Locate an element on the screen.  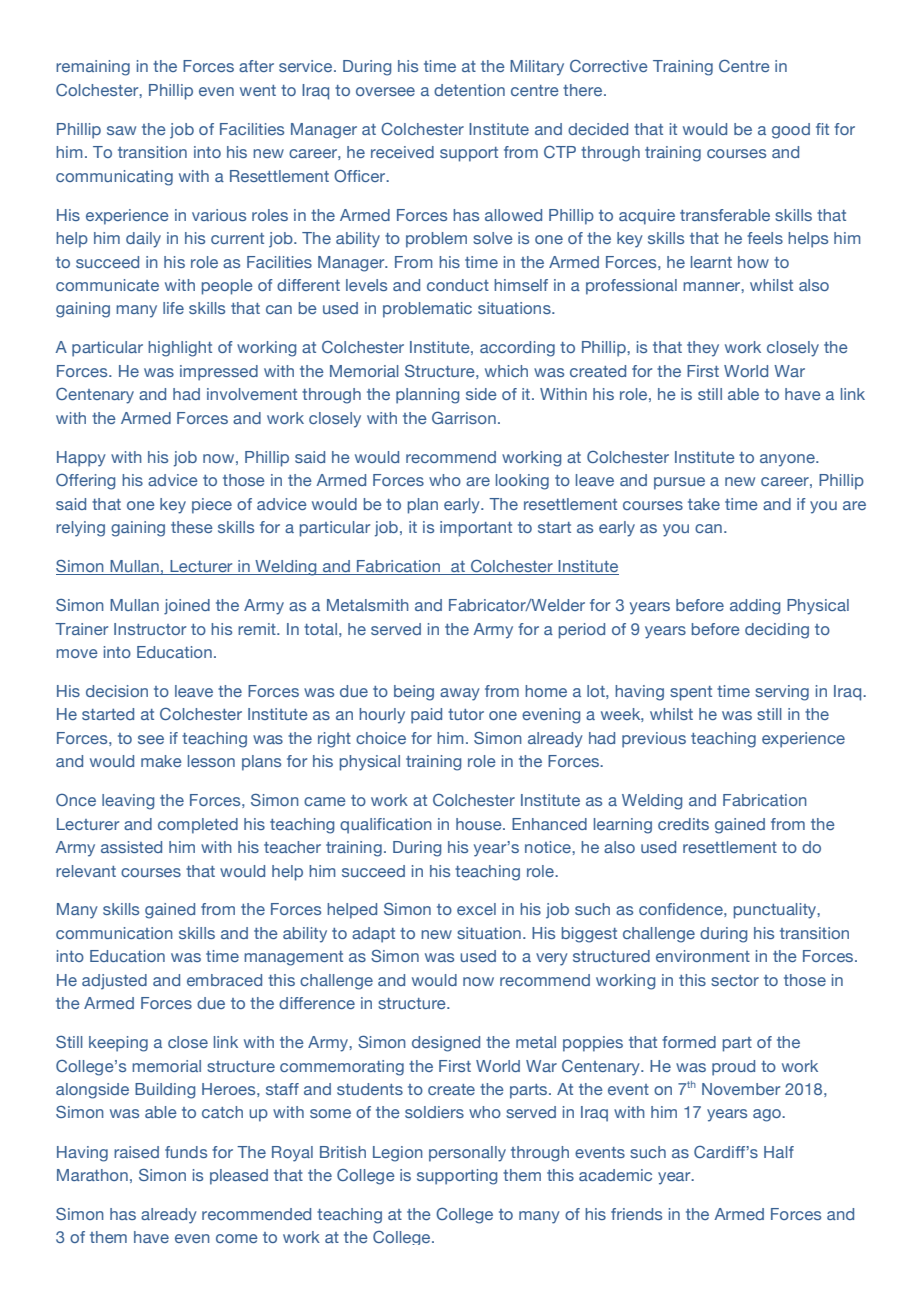
saw is located at coordinates (121, 130).
